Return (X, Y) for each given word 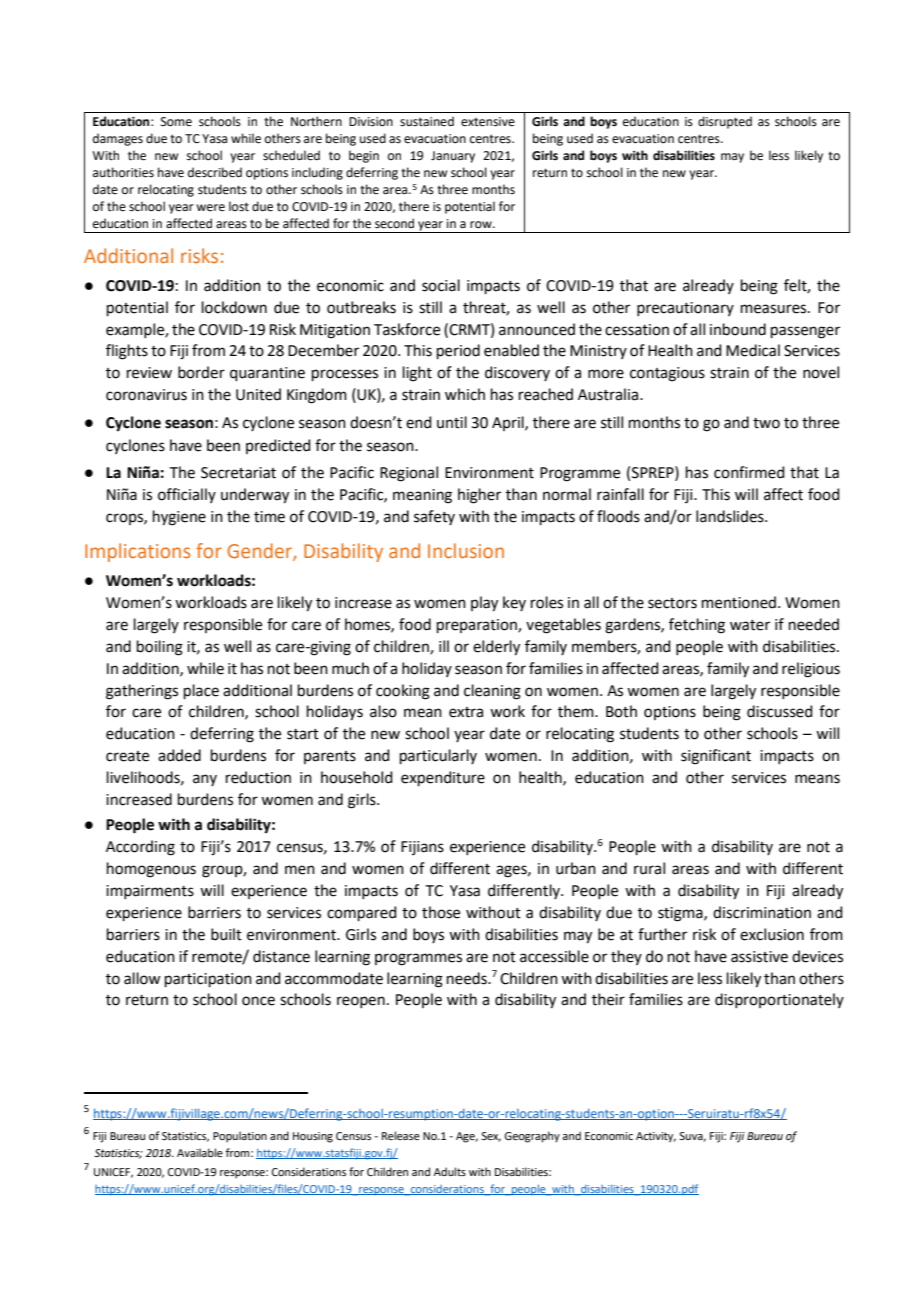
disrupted (725, 122)
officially (187, 495)
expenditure (443, 778)
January (453, 157)
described (215, 172)
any (205, 780)
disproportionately (779, 1000)
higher (479, 496)
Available (200, 1152)
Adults (450, 1171)
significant (716, 757)
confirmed (749, 472)
